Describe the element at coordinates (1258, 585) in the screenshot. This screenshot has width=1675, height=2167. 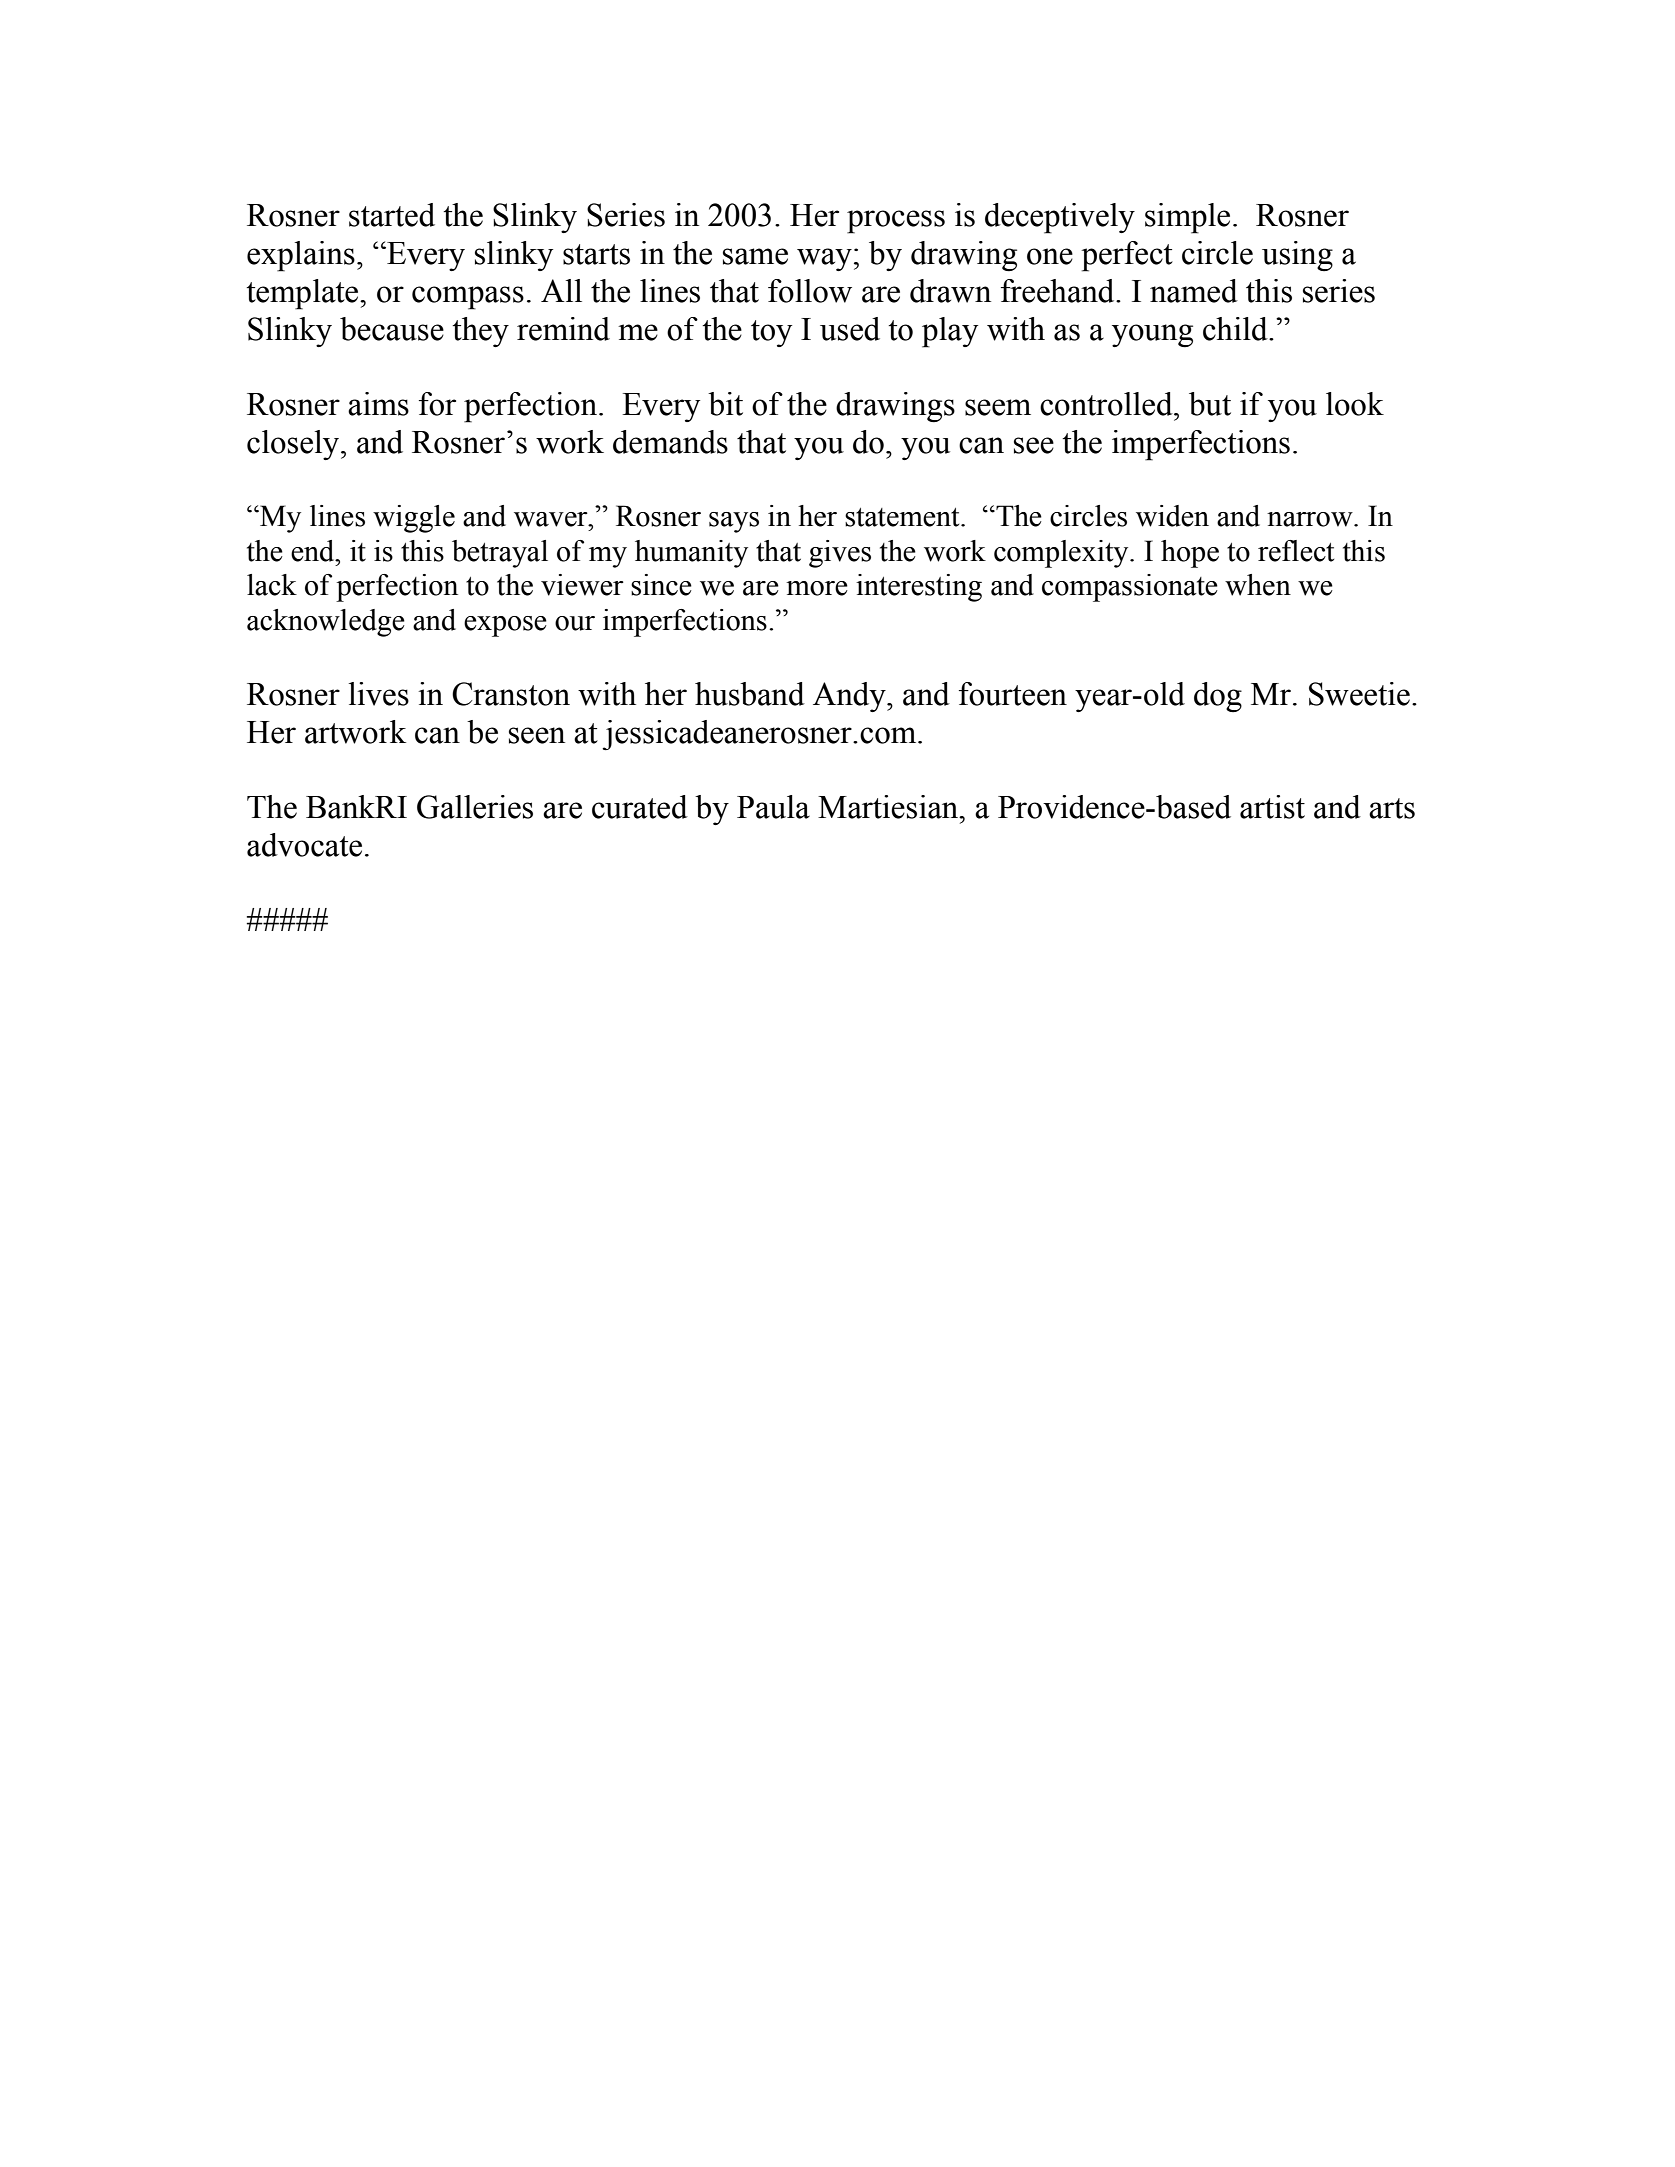
I see `when` at that location.
